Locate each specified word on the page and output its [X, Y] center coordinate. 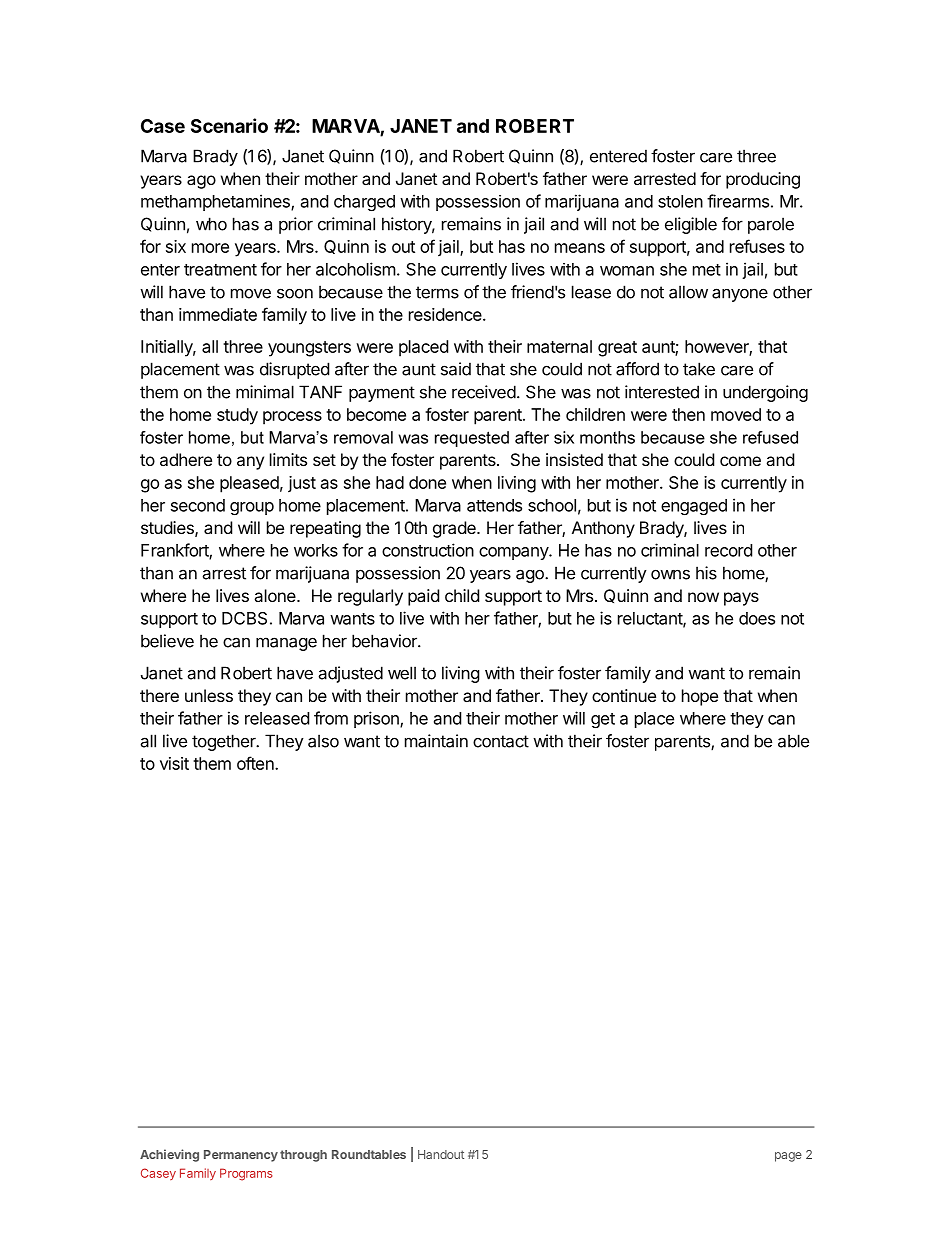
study [237, 416]
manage [286, 644]
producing [763, 180]
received [484, 392]
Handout [441, 1154]
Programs [246, 1174]
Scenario [229, 125]
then [688, 414]
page [788, 1157]
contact [501, 741]
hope [700, 697]
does [757, 618]
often [256, 763]
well [402, 673]
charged [364, 203]
